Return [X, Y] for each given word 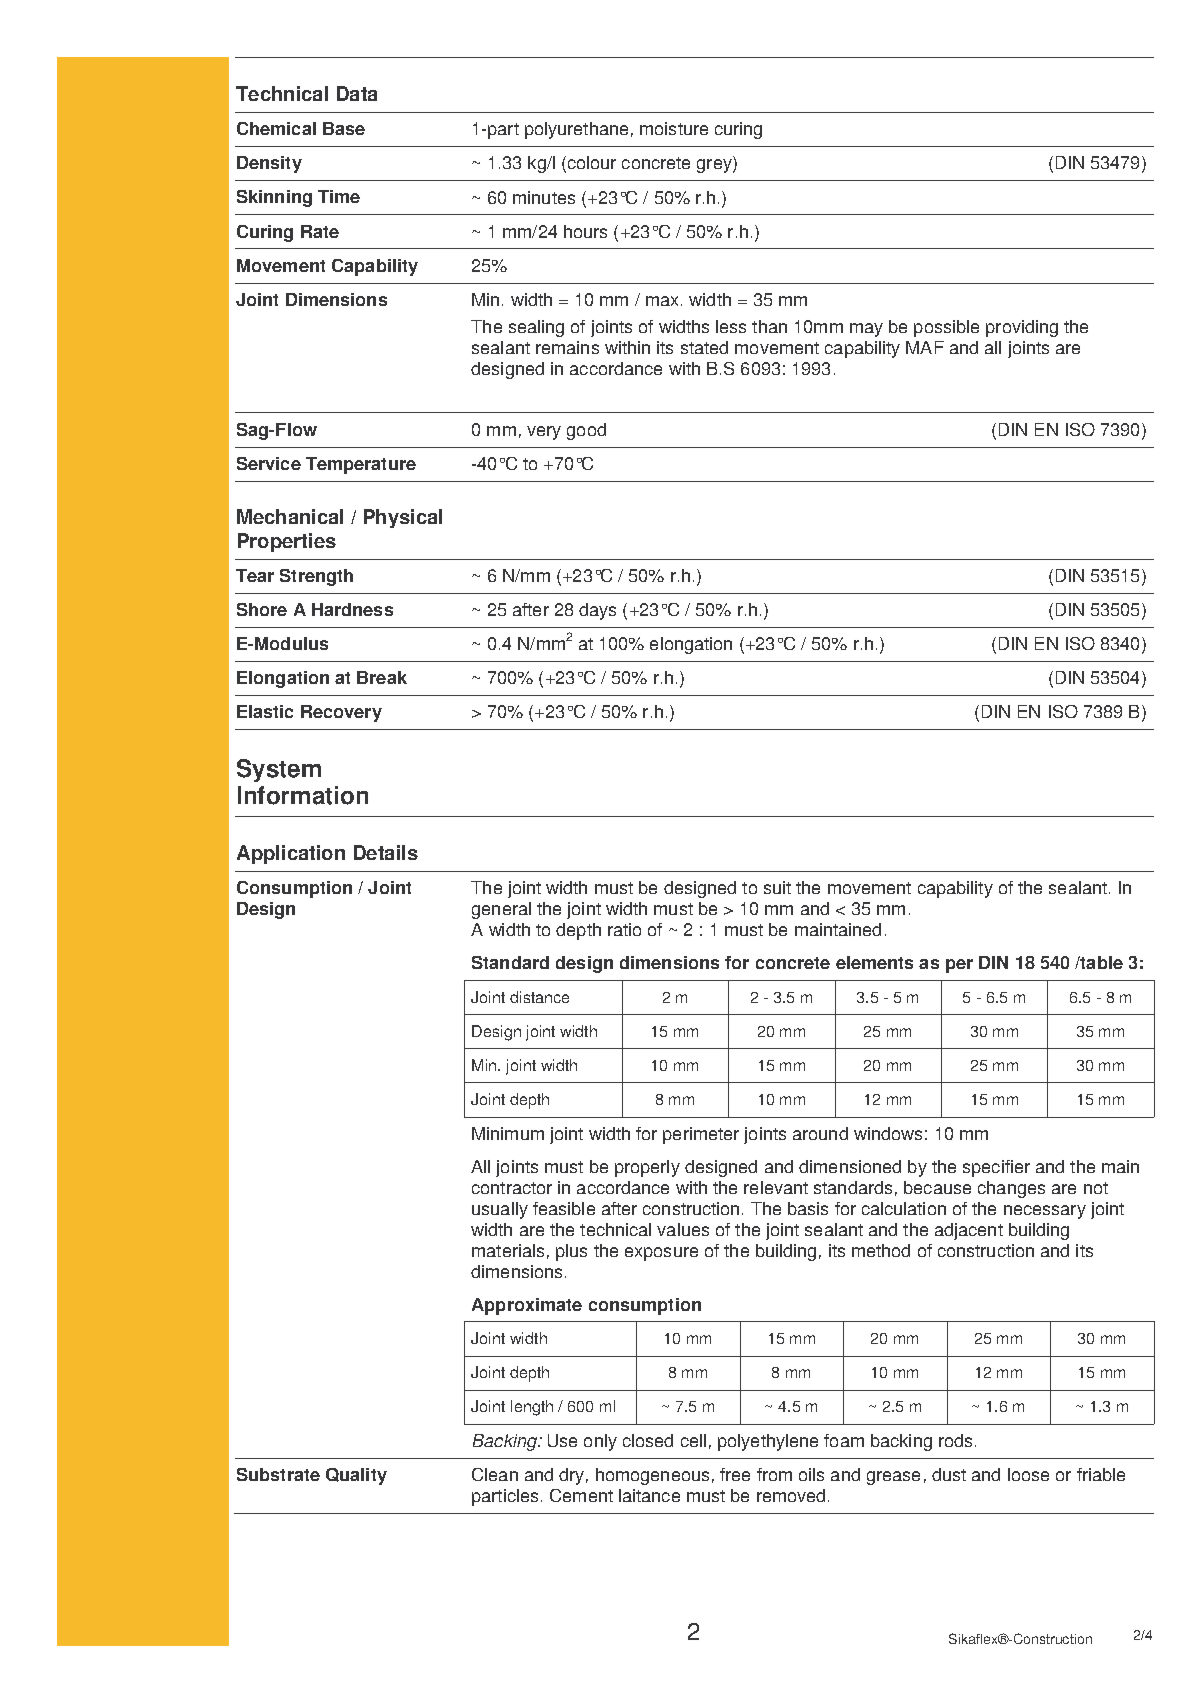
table [1101, 962]
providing [1022, 328]
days [597, 611]
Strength [316, 577]
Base [344, 128]
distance [539, 997]
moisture [674, 128]
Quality [356, 1476]
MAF [925, 347]
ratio [624, 929]
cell [693, 1440]
